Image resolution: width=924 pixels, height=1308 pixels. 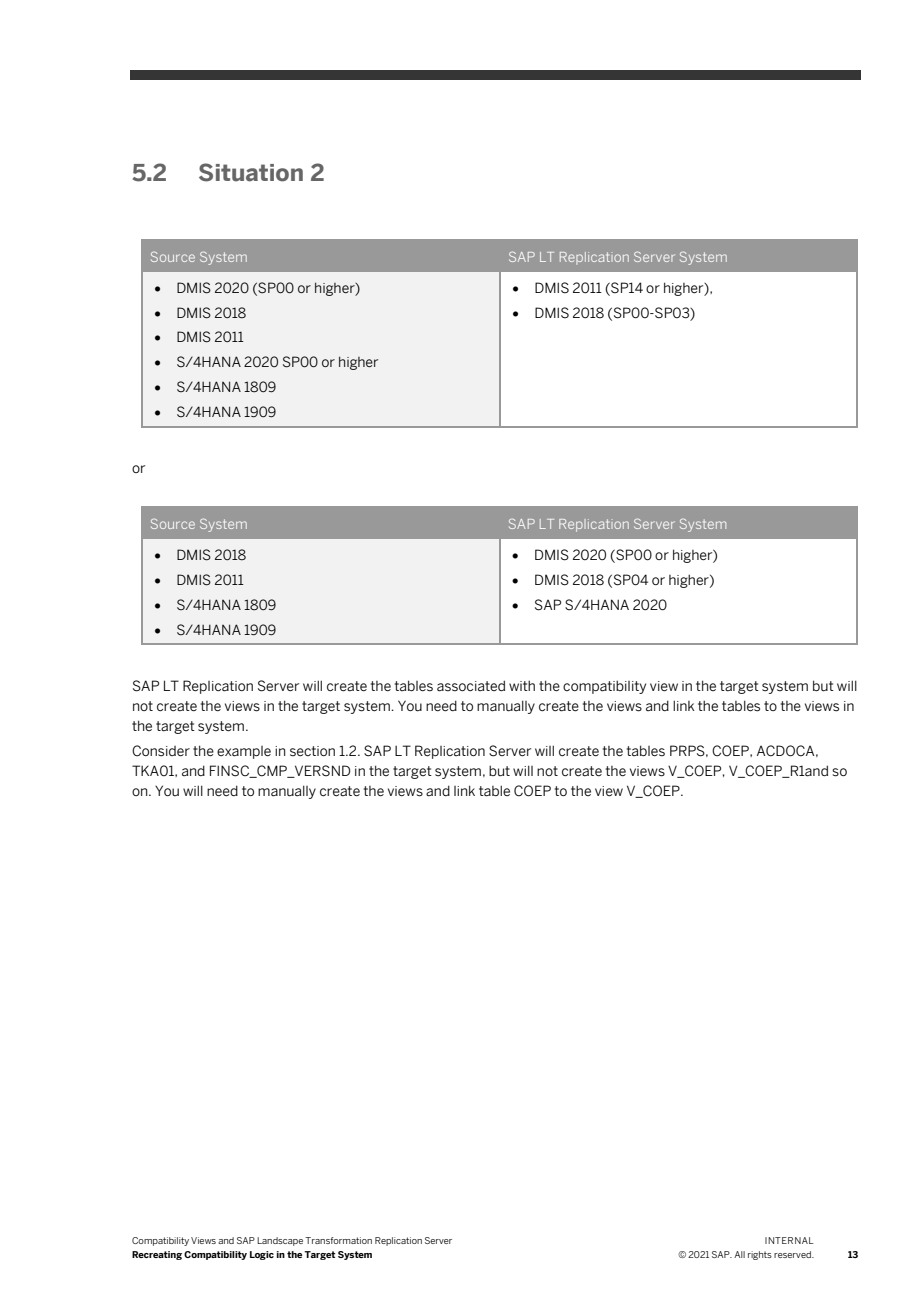 I want to click on Logic, so click(x=262, y=1255).
